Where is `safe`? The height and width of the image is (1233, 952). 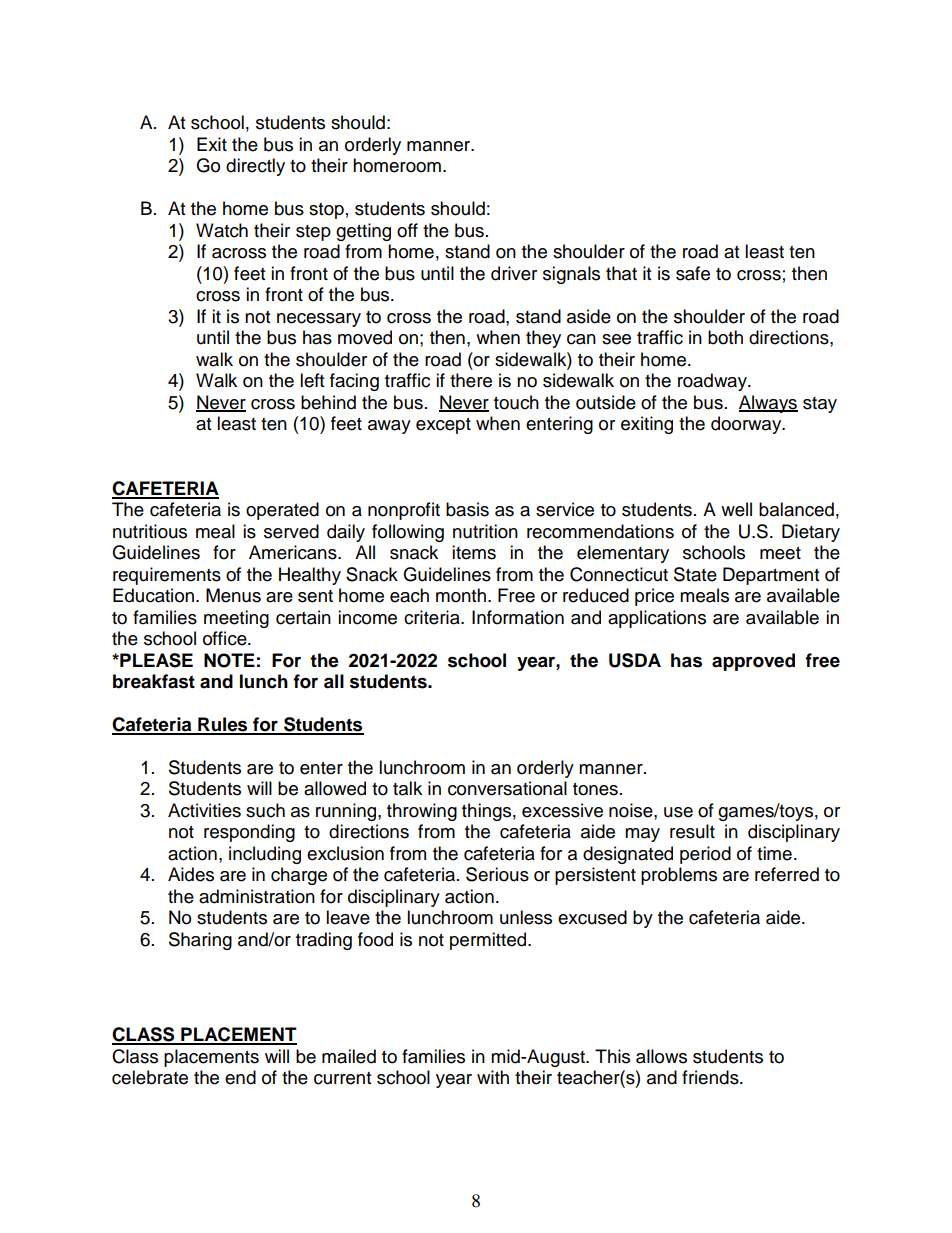
safe is located at coordinates (693, 273).
